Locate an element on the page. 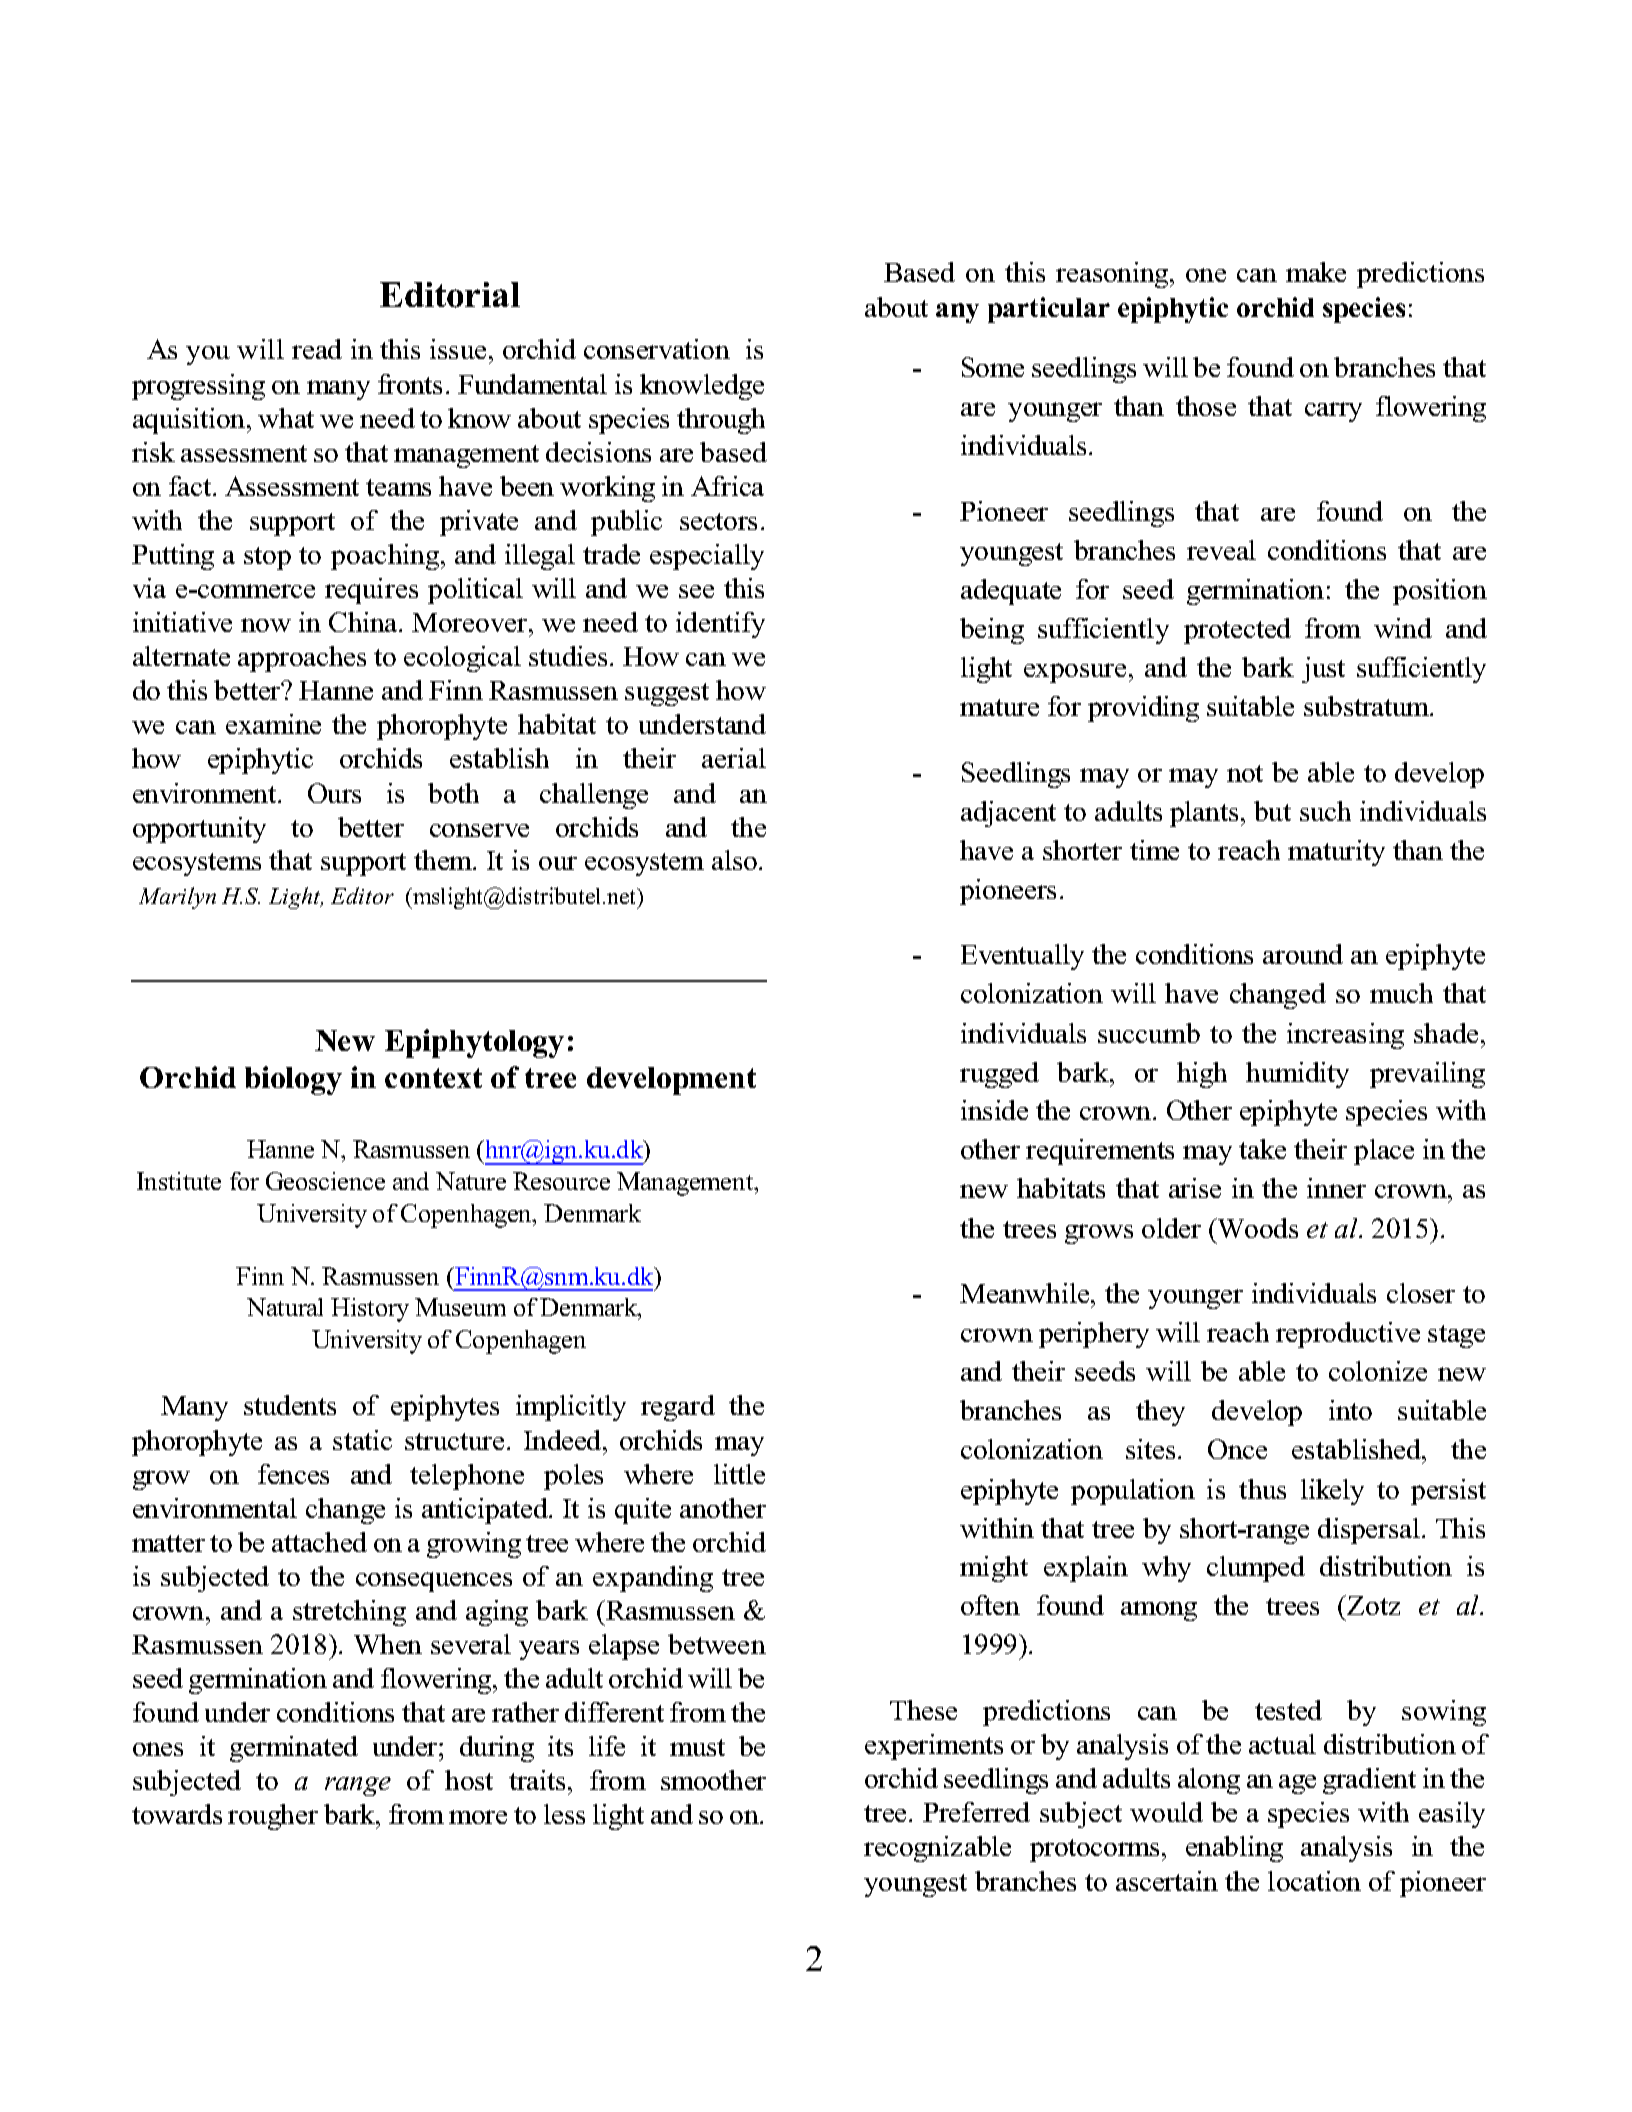 This page has width=1632, height=2112. must is located at coordinates (697, 1747).
